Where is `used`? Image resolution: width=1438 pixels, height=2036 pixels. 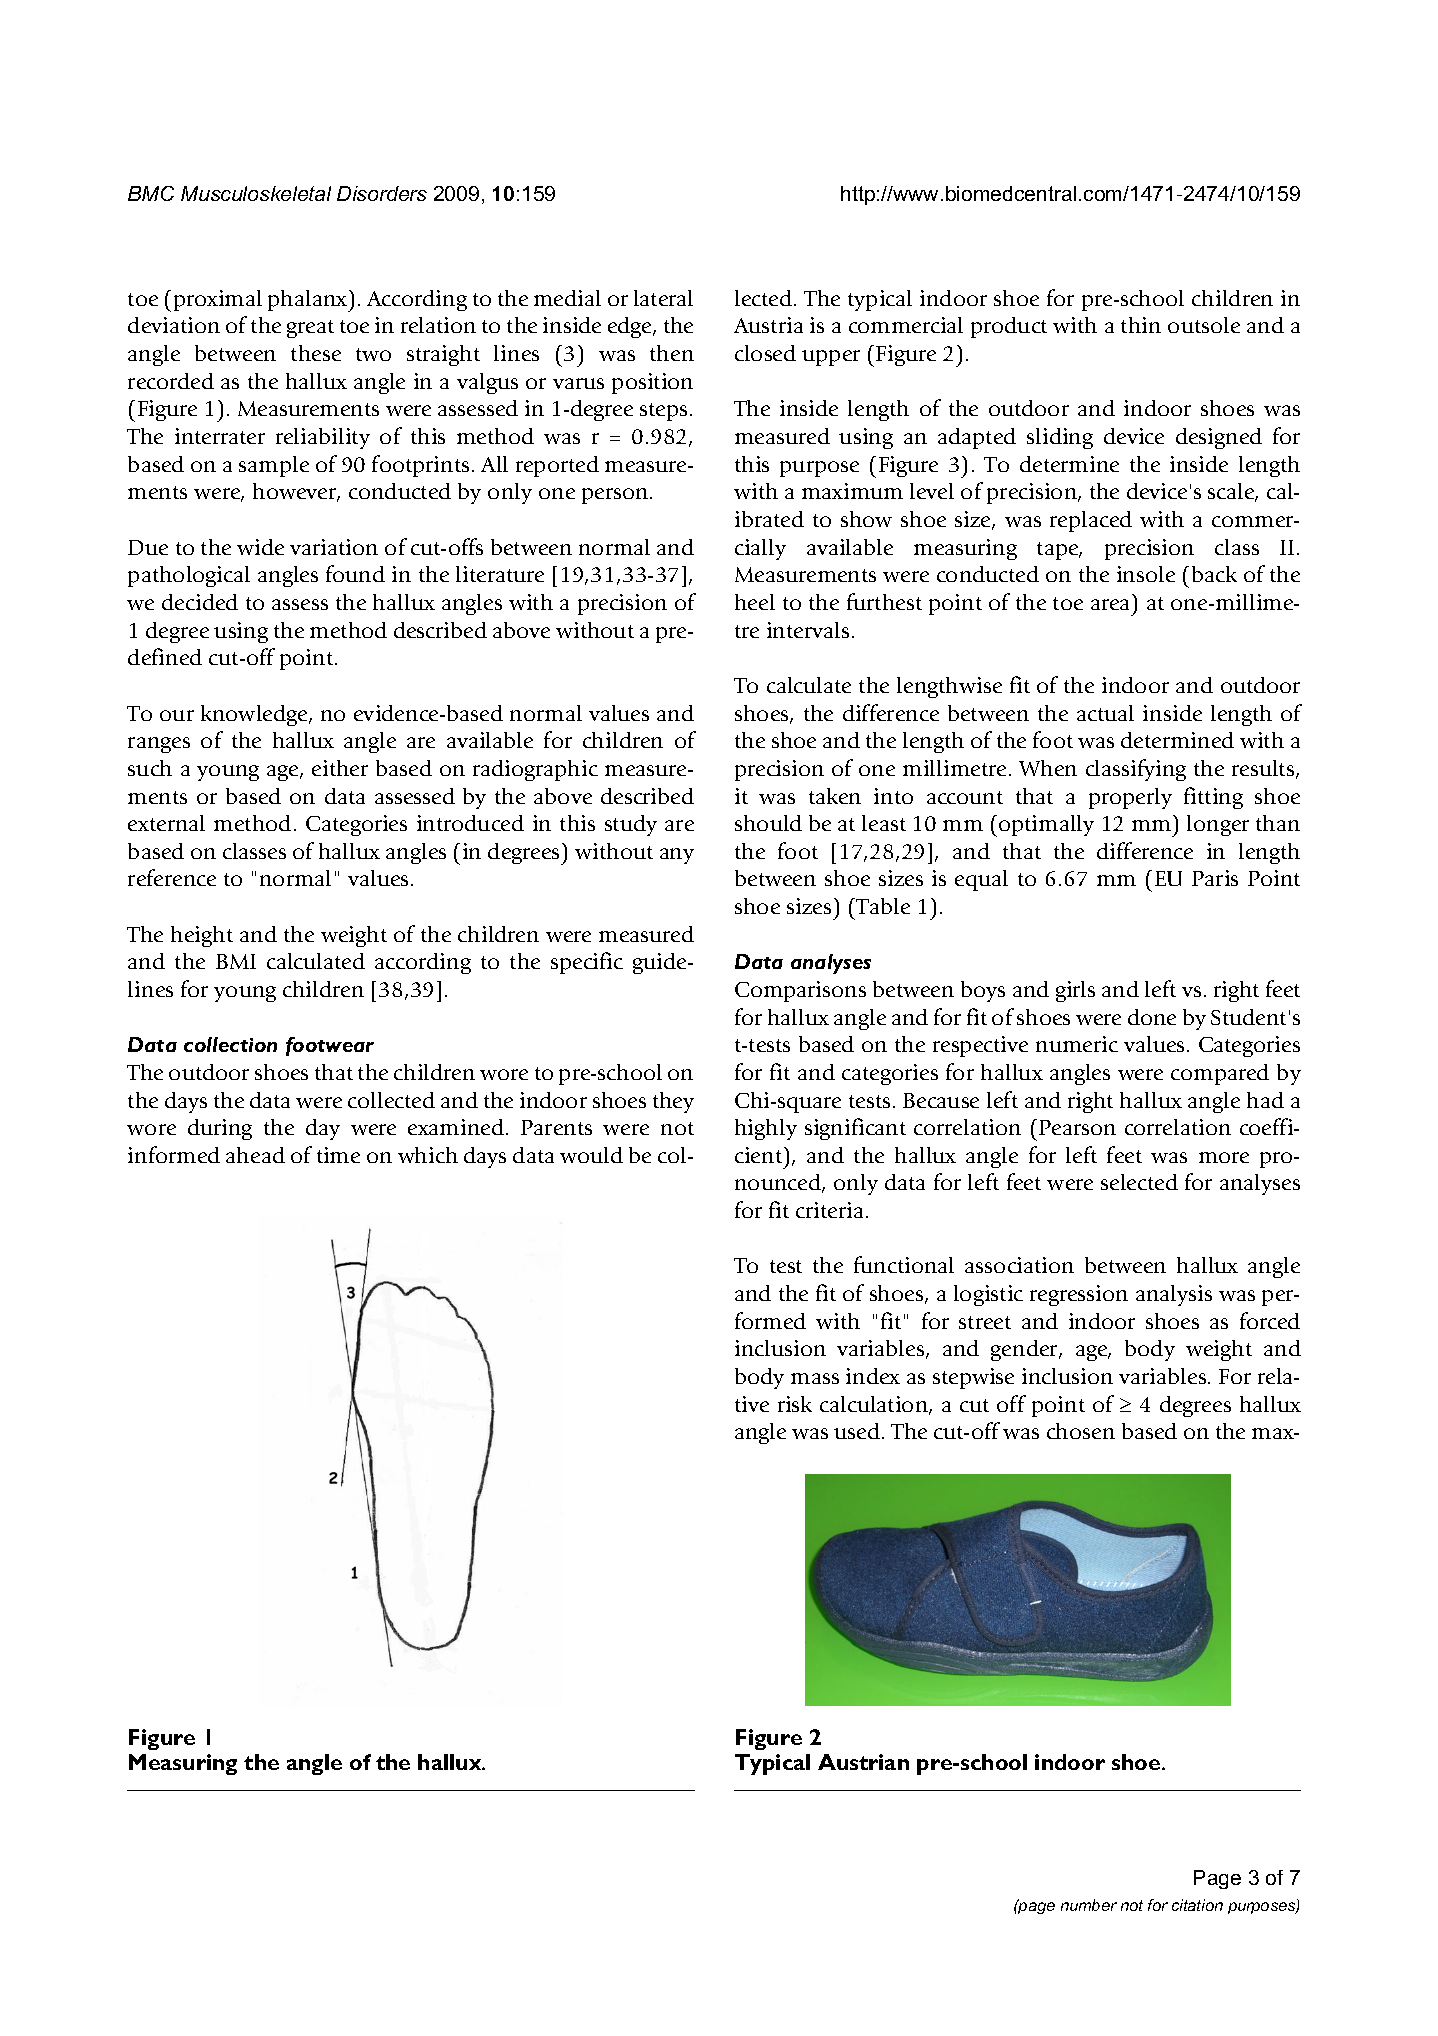 used is located at coordinates (858, 1431).
